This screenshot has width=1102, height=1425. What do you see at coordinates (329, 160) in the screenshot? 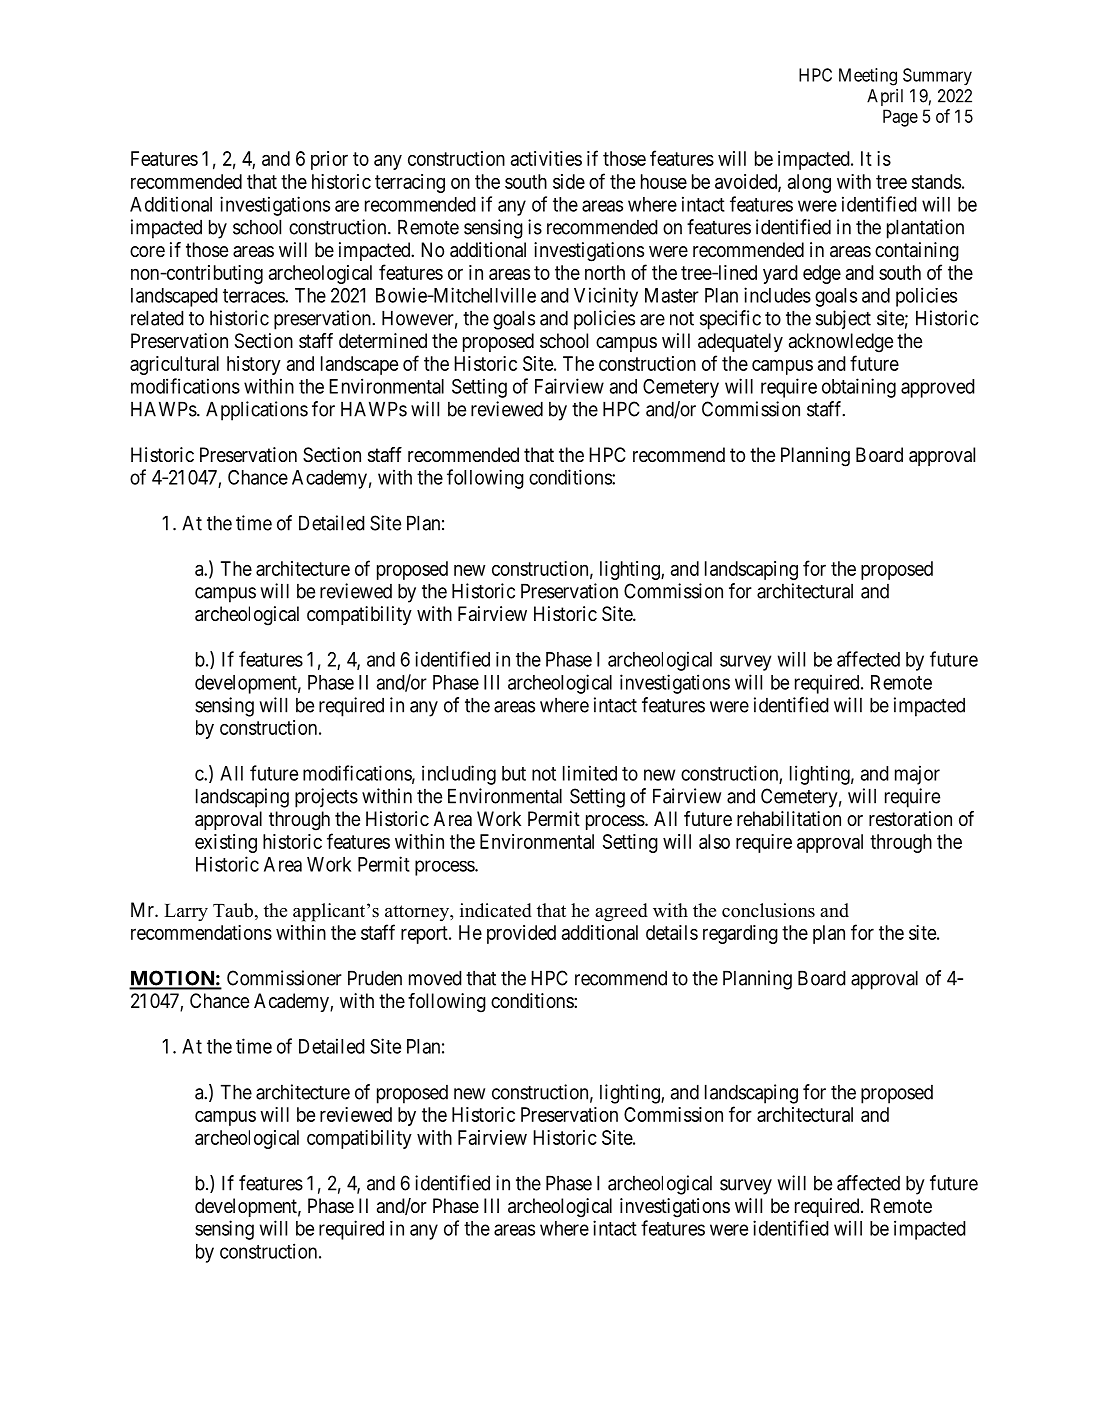
I see `prior` at bounding box center [329, 160].
